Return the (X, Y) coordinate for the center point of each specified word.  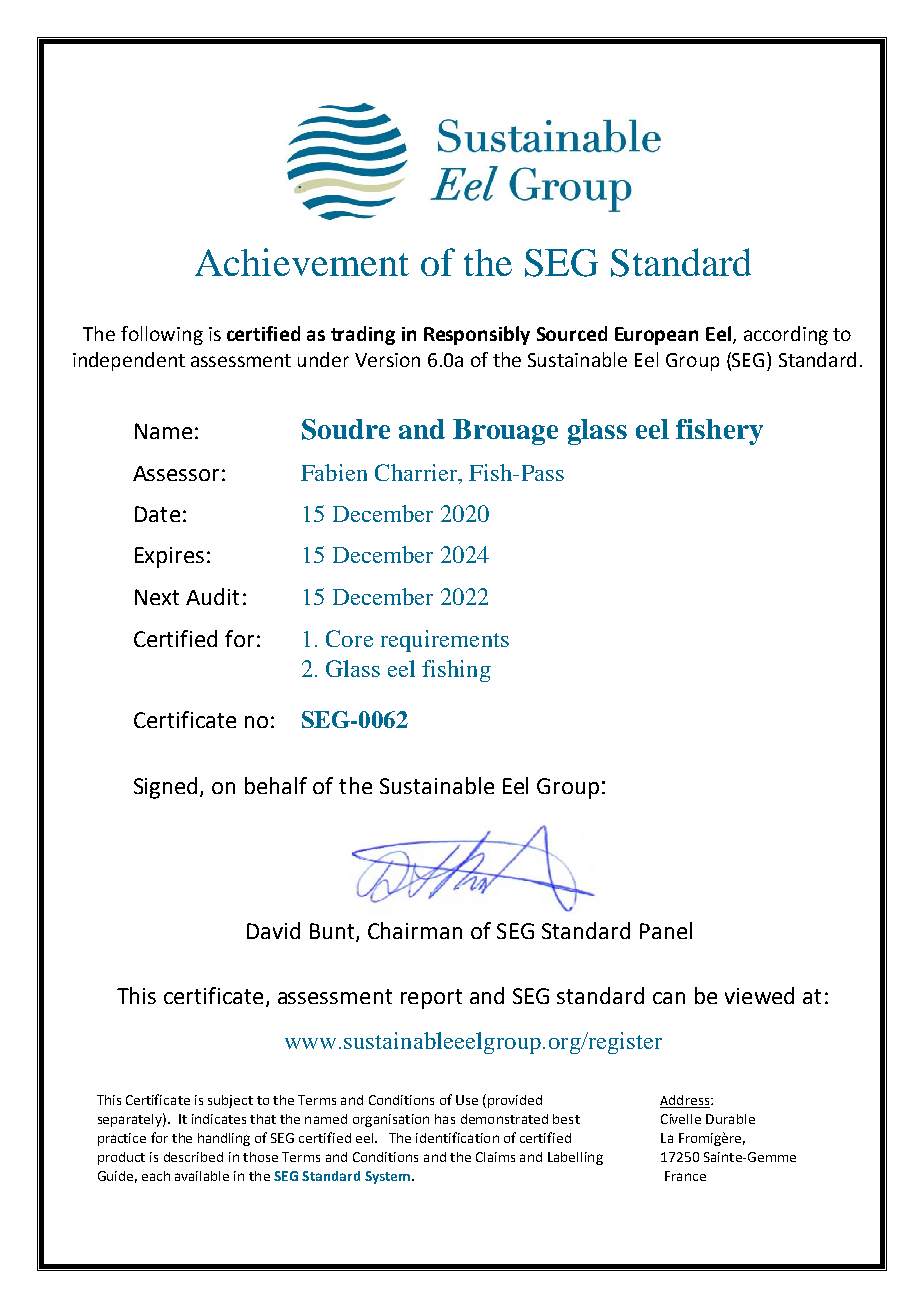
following (162, 335)
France (685, 1176)
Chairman (415, 930)
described (193, 1157)
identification (457, 1137)
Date (157, 514)
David (273, 930)
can (669, 998)
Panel (666, 930)
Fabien (334, 472)
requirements (445, 641)
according (786, 335)
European (656, 336)
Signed (167, 788)
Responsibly (477, 335)
